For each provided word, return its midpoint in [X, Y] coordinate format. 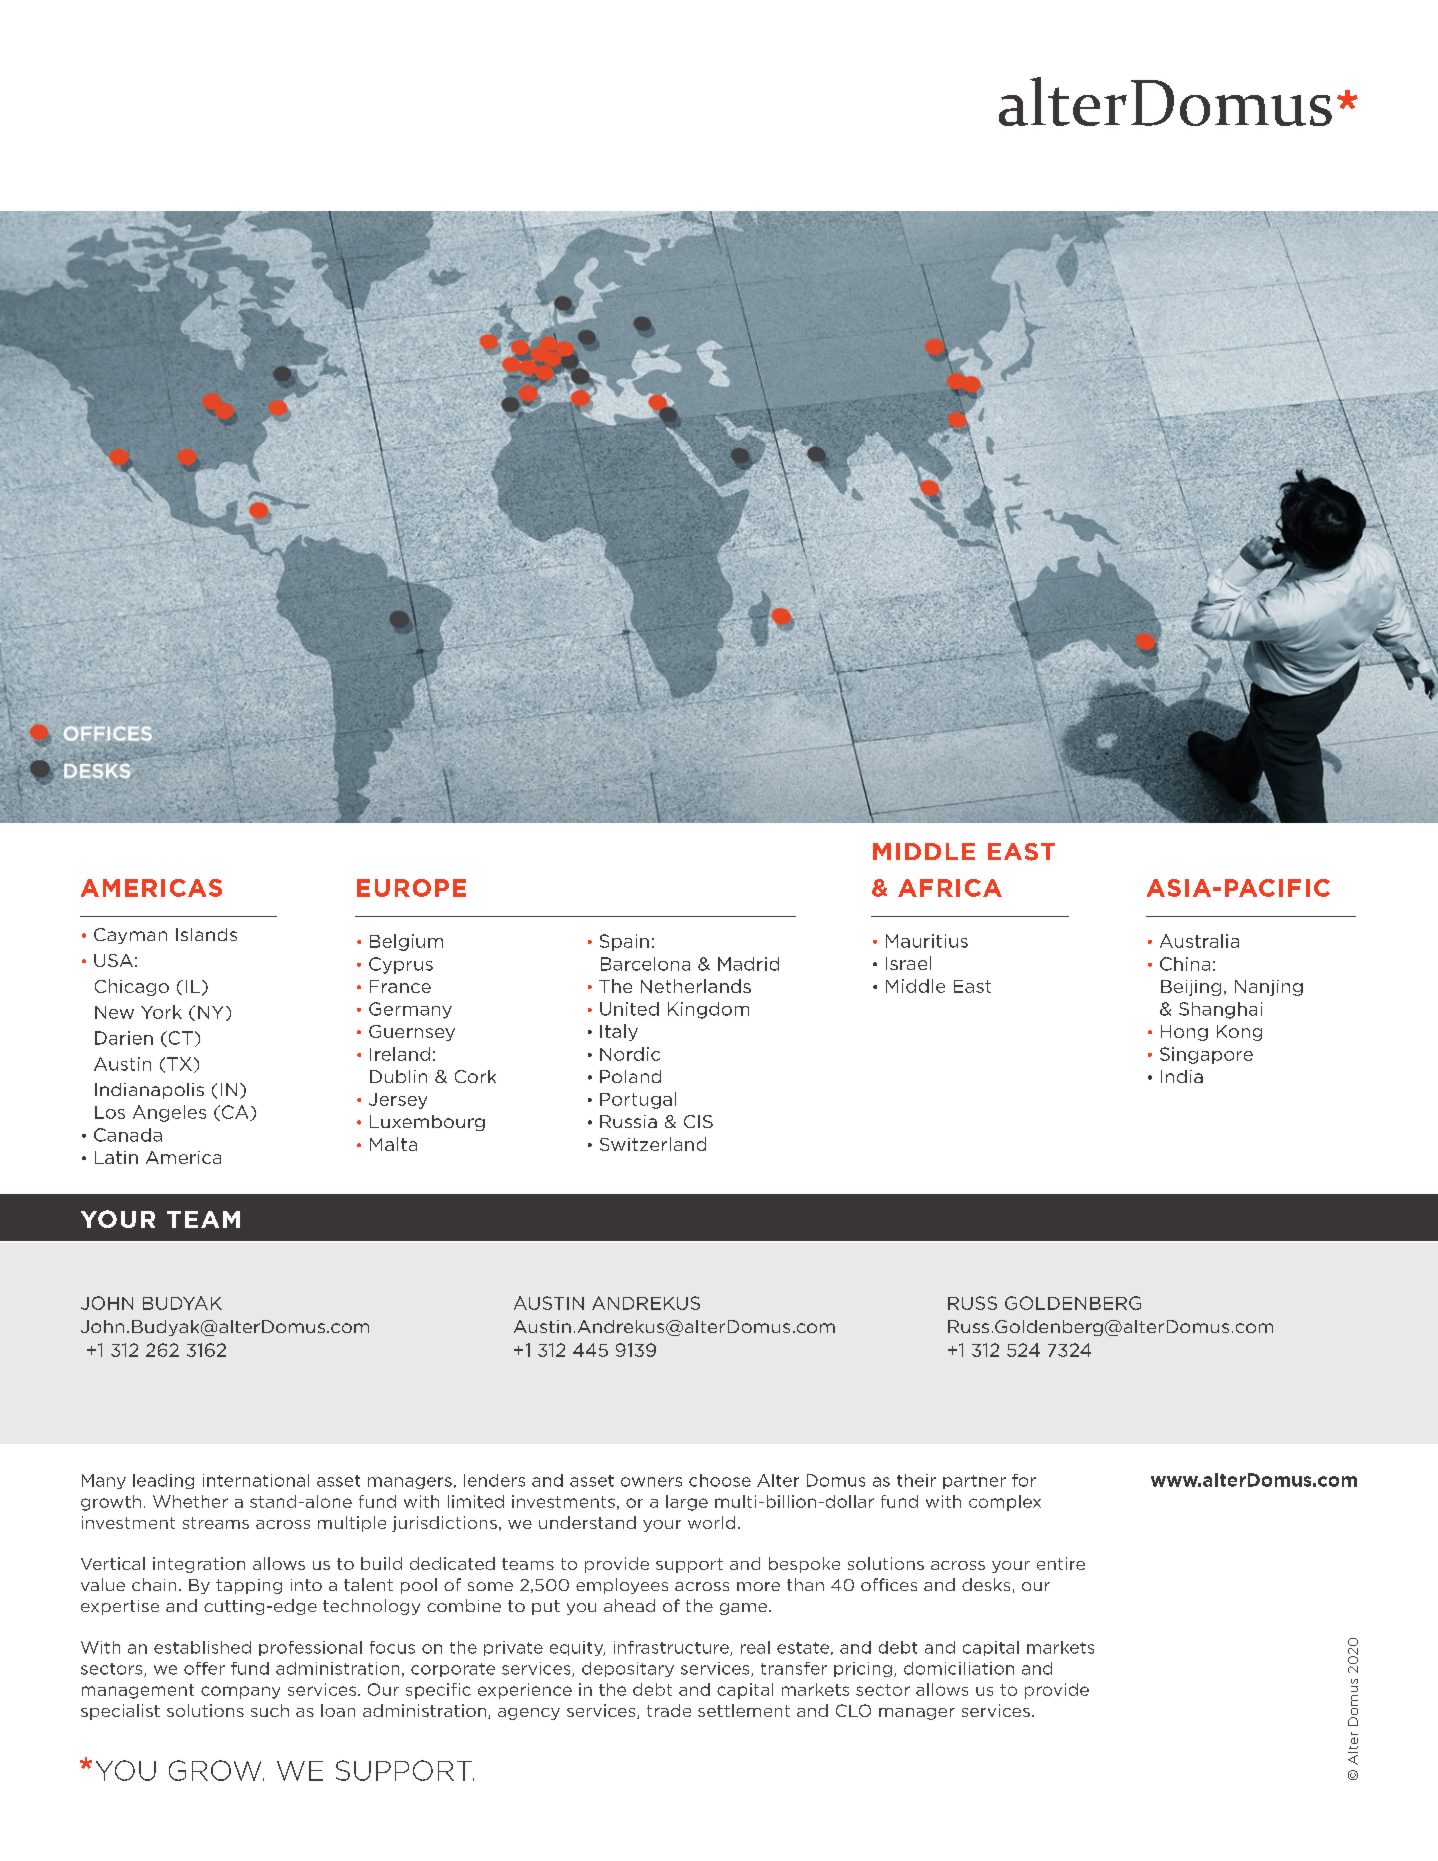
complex [1005, 1503]
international [256, 1480]
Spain [624, 942]
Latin [116, 1157]
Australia [1199, 941]
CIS [698, 1121]
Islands [206, 934]
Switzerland [653, 1144]
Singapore [1206, 1055]
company [240, 1692]
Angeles [169, 1113]
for [1024, 1480]
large [687, 1503]
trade [669, 1710]
